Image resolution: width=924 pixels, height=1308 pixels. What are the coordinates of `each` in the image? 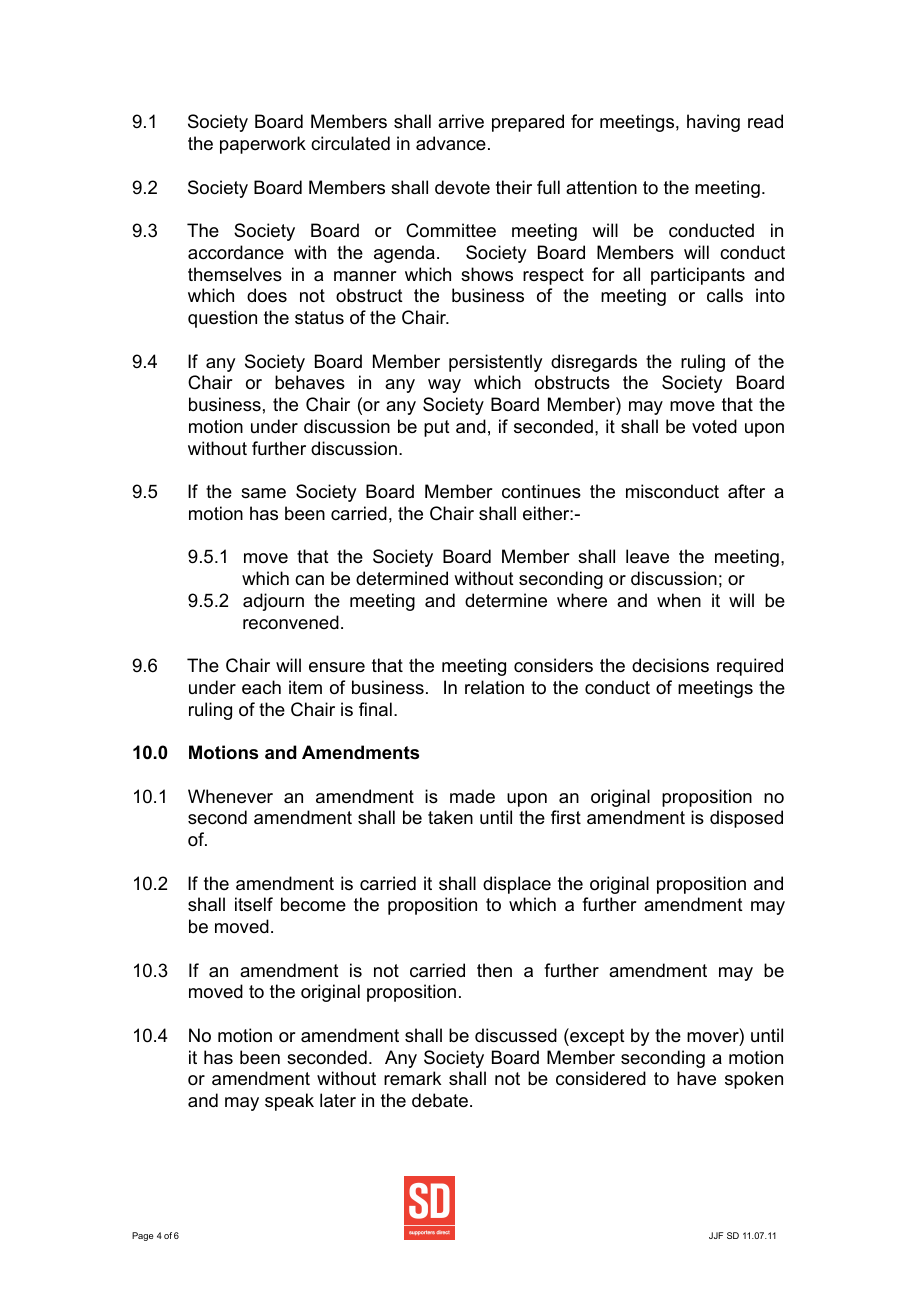 It's located at (261, 687).
